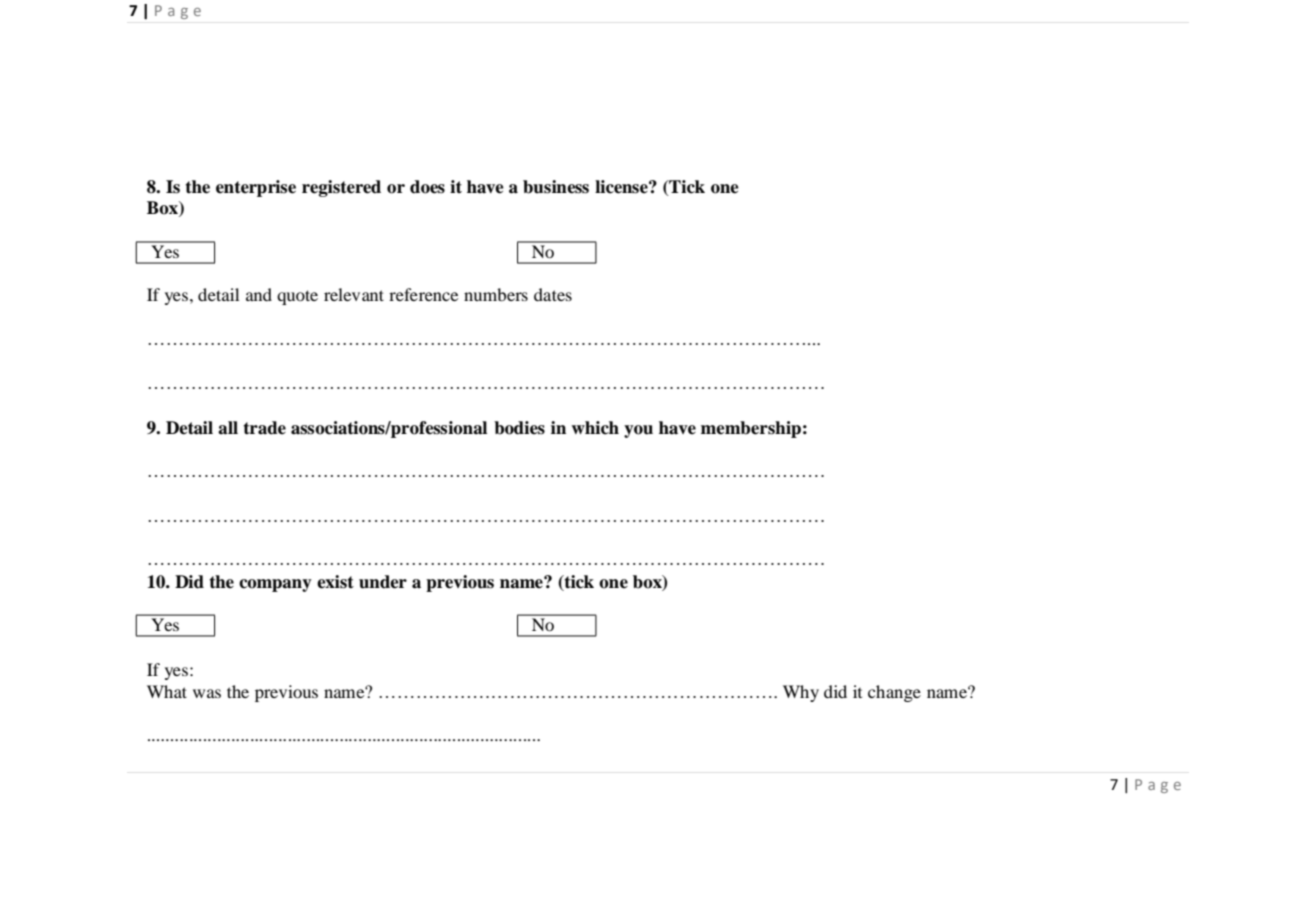  I want to click on trade, so click(264, 428).
